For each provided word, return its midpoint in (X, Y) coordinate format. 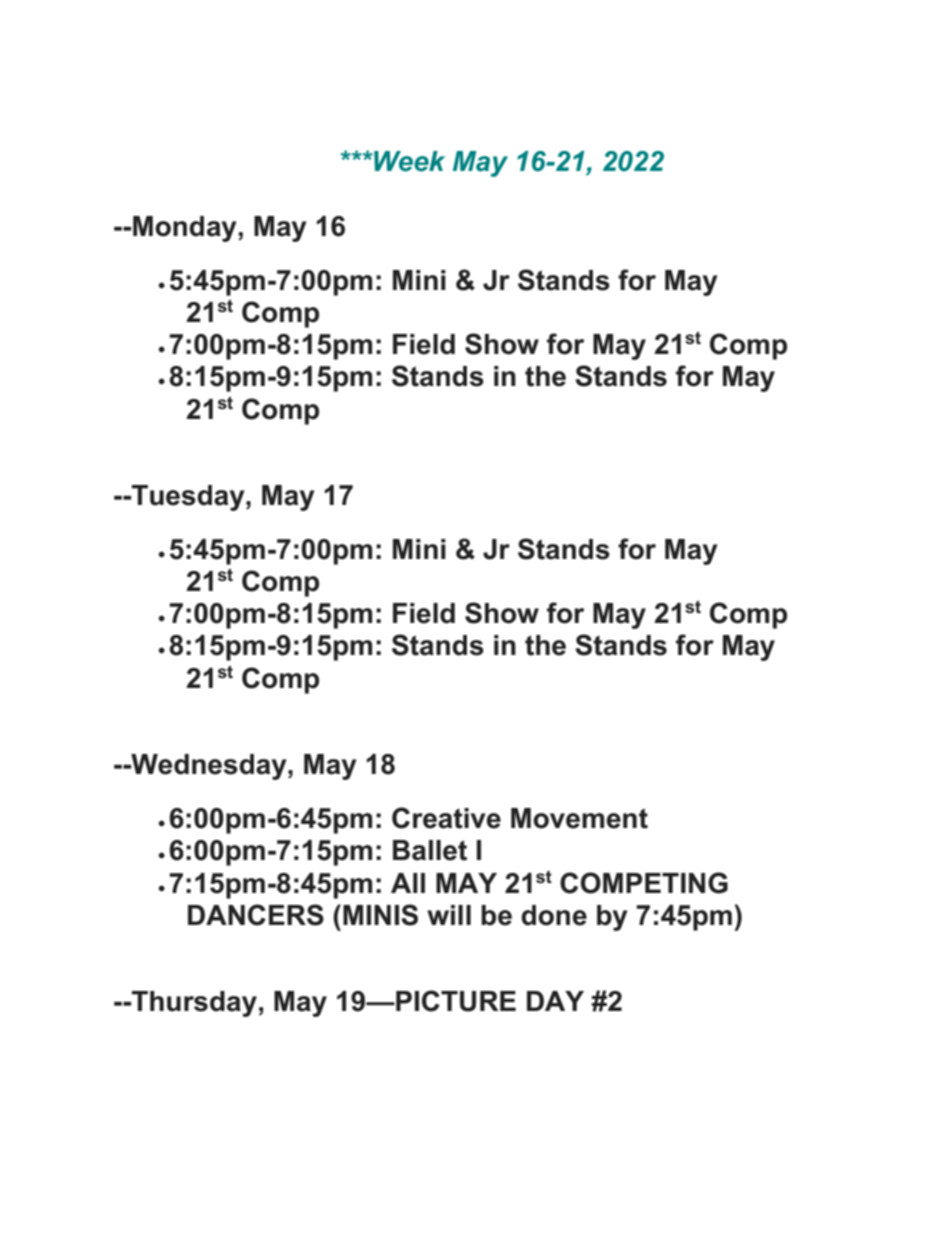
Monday (185, 229)
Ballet (430, 850)
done (554, 915)
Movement (579, 818)
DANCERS (256, 915)
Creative (446, 818)
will (449, 915)
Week (408, 161)
